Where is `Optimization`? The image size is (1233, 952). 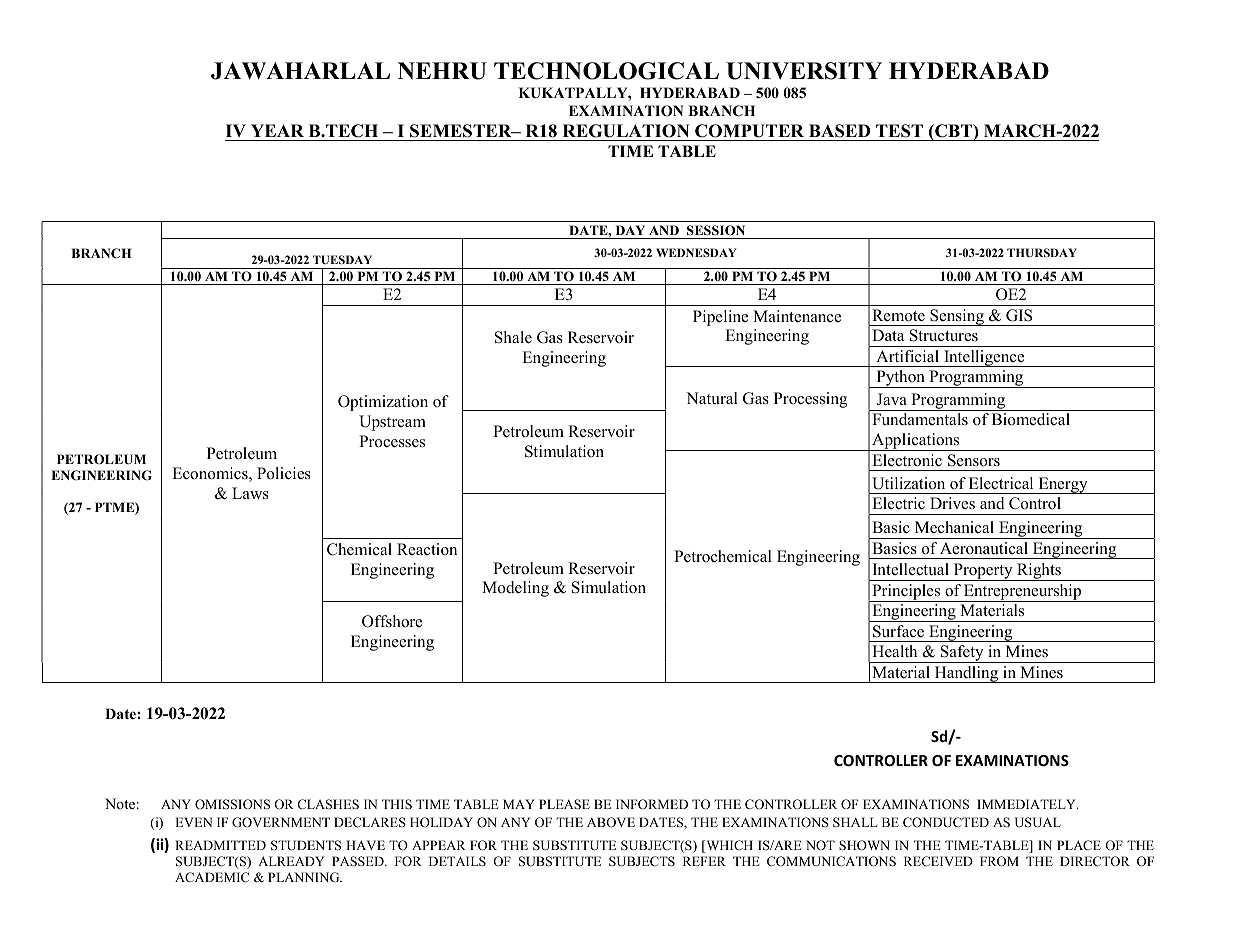 Optimization is located at coordinates (383, 403).
